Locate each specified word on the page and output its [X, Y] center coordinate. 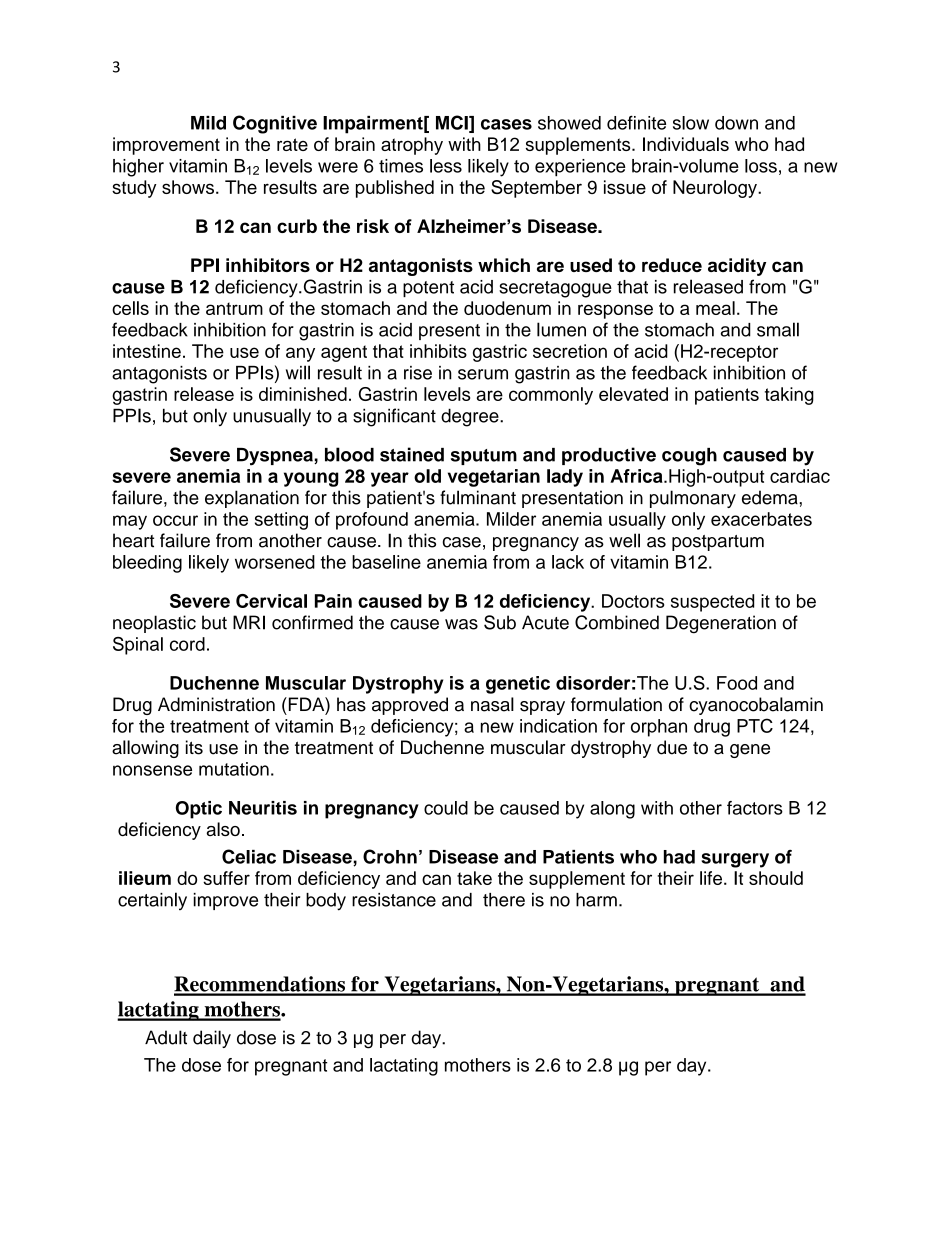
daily [212, 1039]
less [446, 166]
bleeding [147, 564]
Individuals [686, 144]
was [461, 624]
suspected [712, 603]
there [504, 900]
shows [188, 187]
